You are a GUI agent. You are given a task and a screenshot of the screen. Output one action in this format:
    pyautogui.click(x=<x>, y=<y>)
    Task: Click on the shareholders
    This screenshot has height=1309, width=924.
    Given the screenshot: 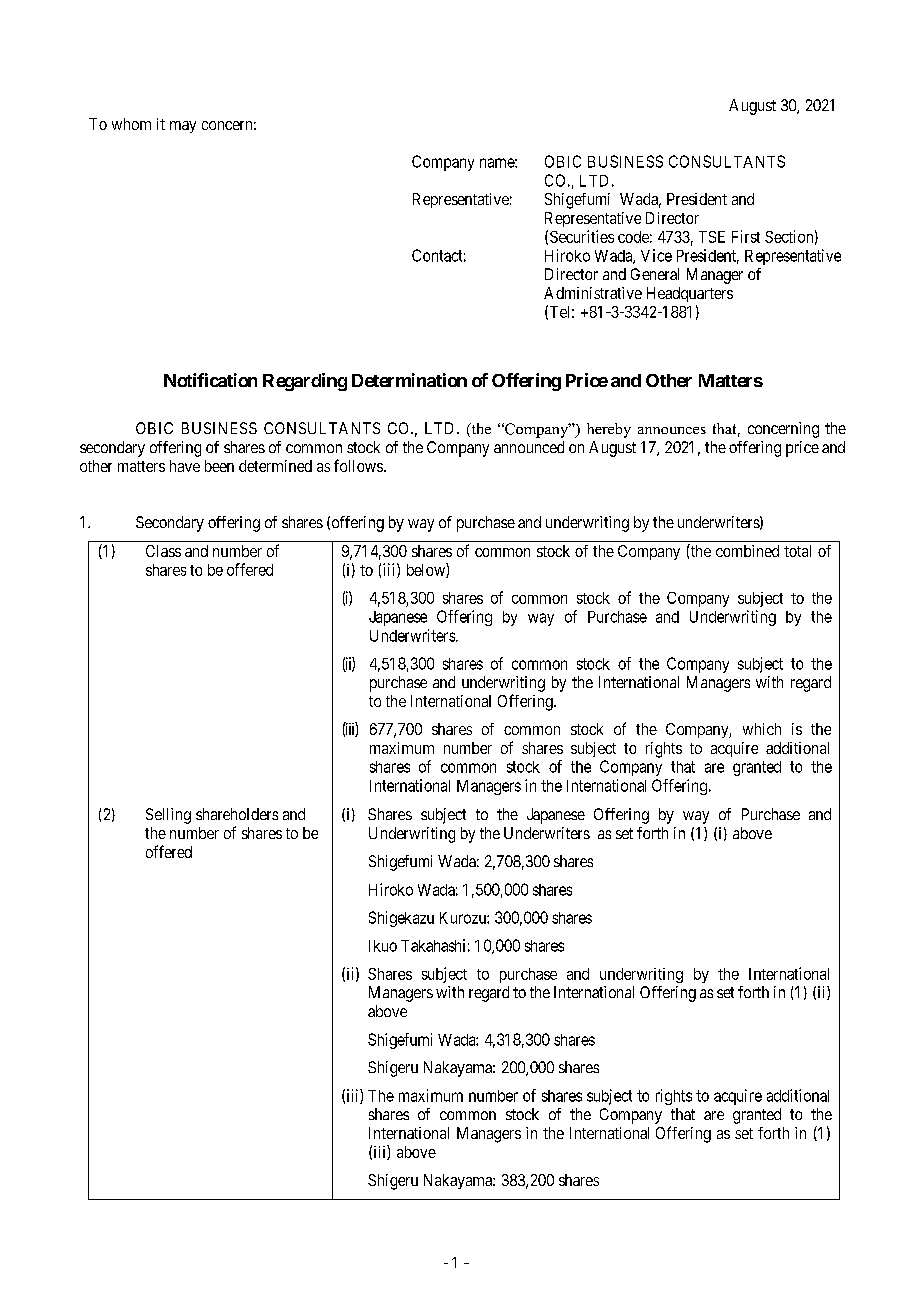 What is the action you would take?
    pyautogui.click(x=237, y=814)
